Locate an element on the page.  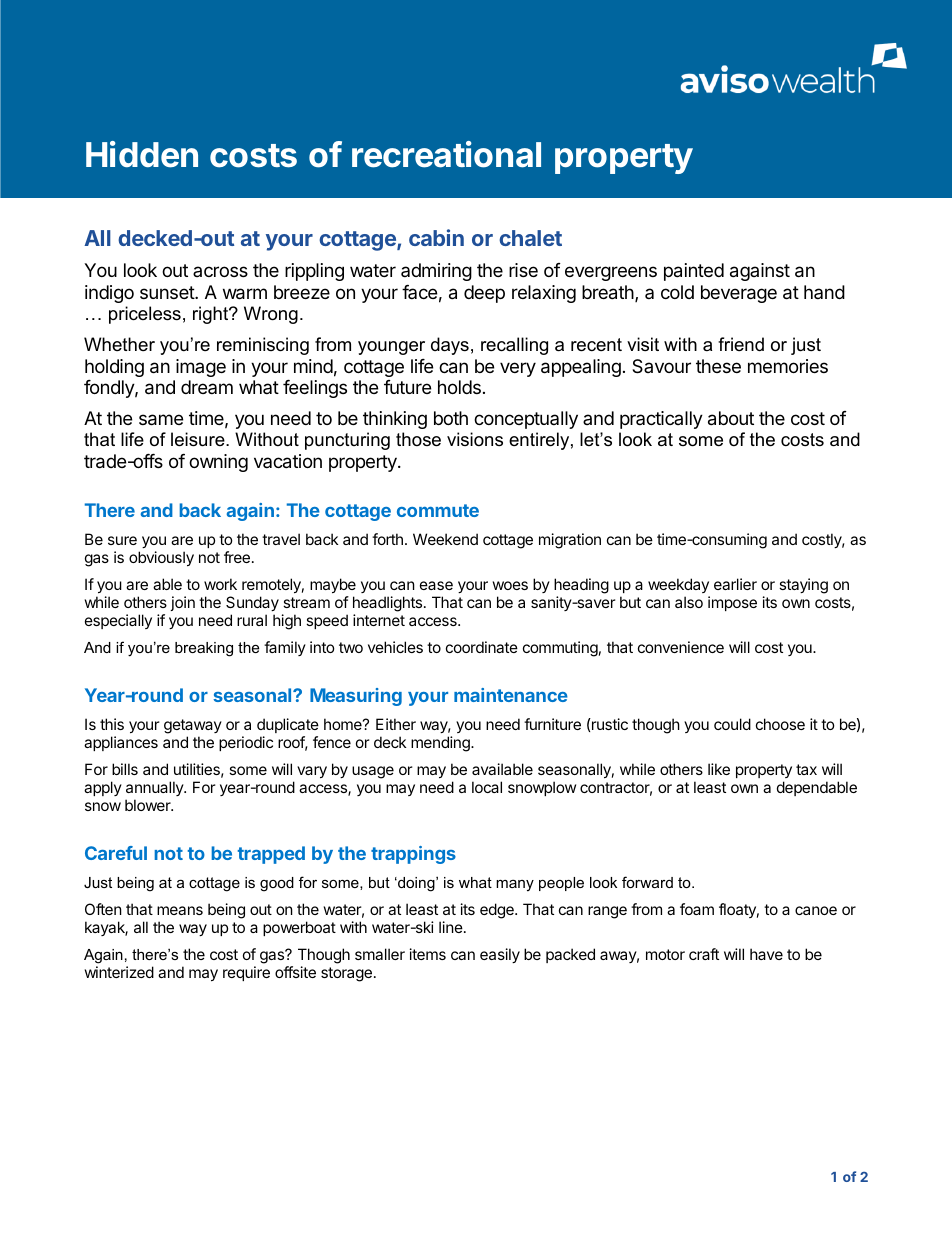
items is located at coordinates (428, 954).
